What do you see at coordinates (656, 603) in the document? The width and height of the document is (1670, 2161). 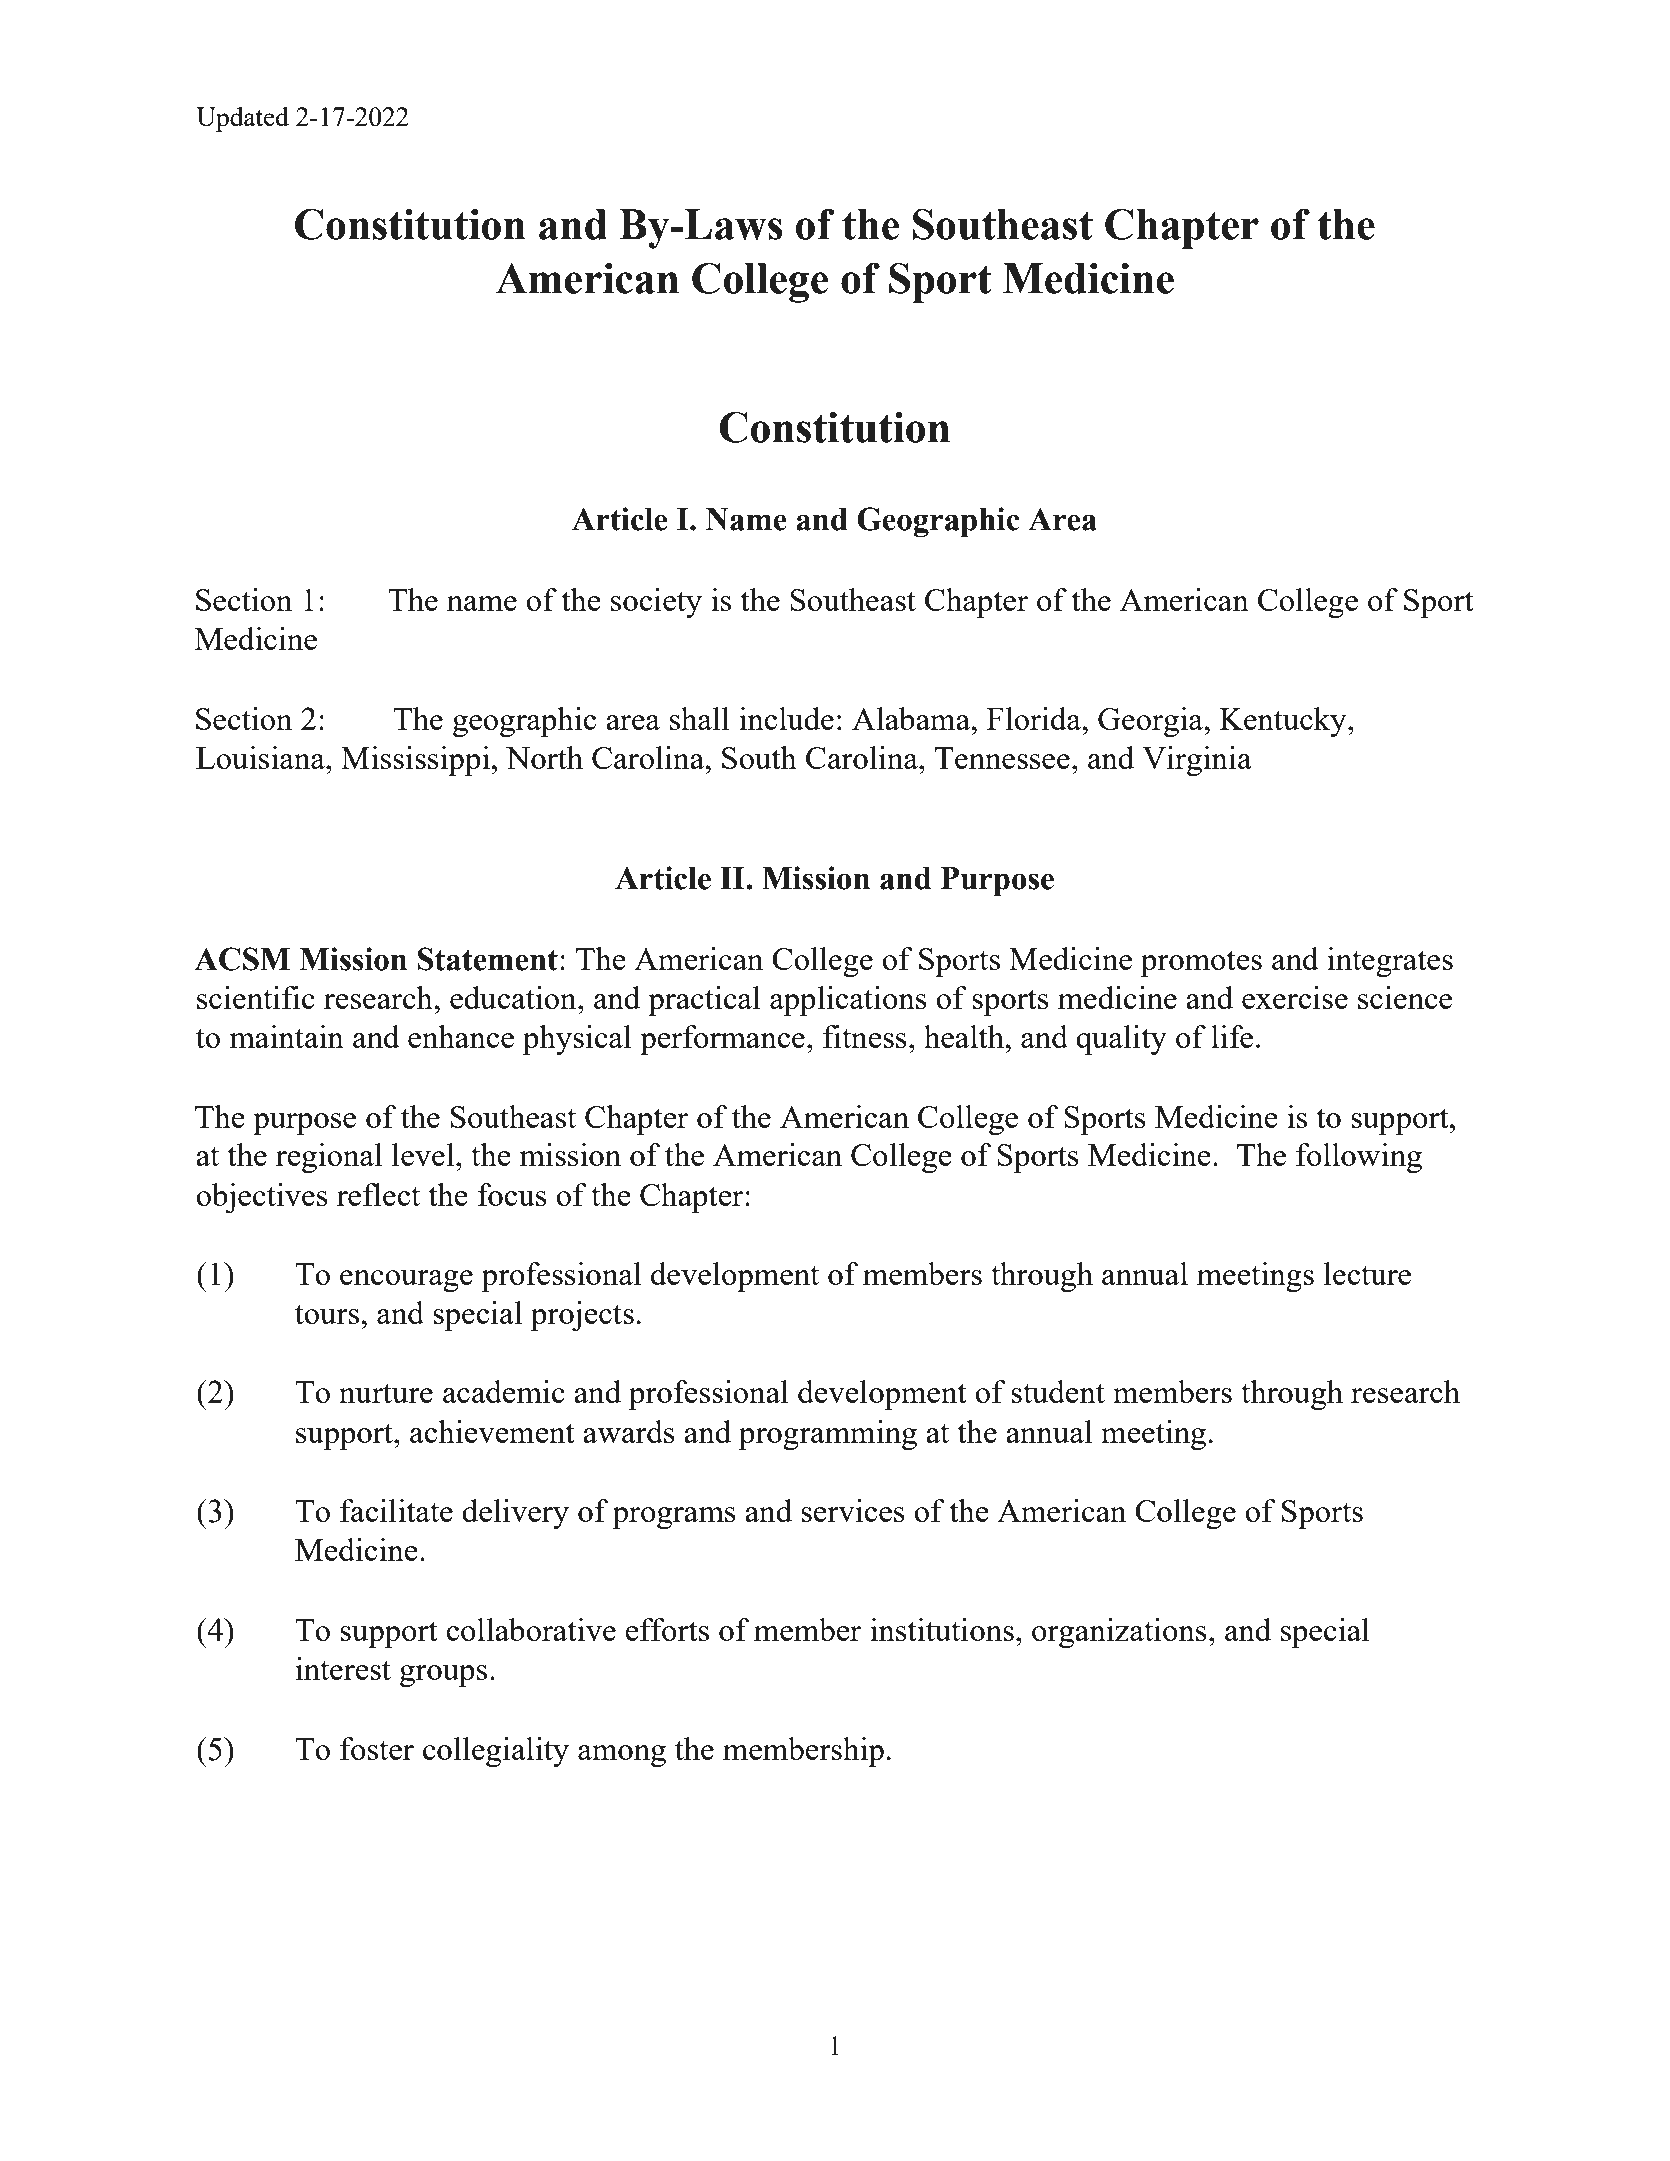 I see `society` at bounding box center [656, 603].
